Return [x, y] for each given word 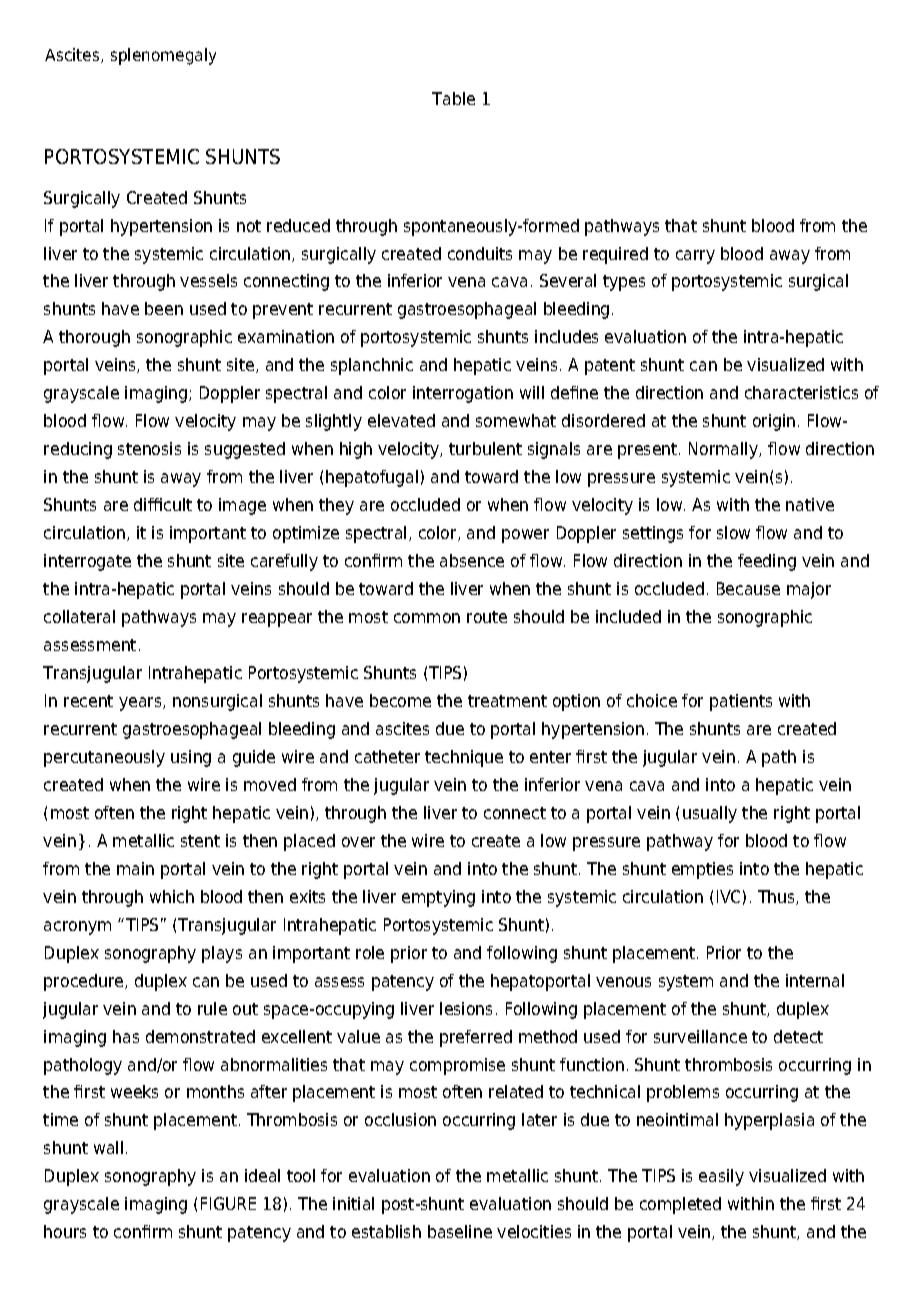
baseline [460, 1231]
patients [741, 702]
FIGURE [228, 1203]
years [141, 704]
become [400, 700]
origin [774, 422]
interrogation [463, 394]
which [172, 896]
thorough [94, 338]
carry [695, 257]
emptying [438, 898]
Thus [777, 897]
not [249, 226]
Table [453, 98]
